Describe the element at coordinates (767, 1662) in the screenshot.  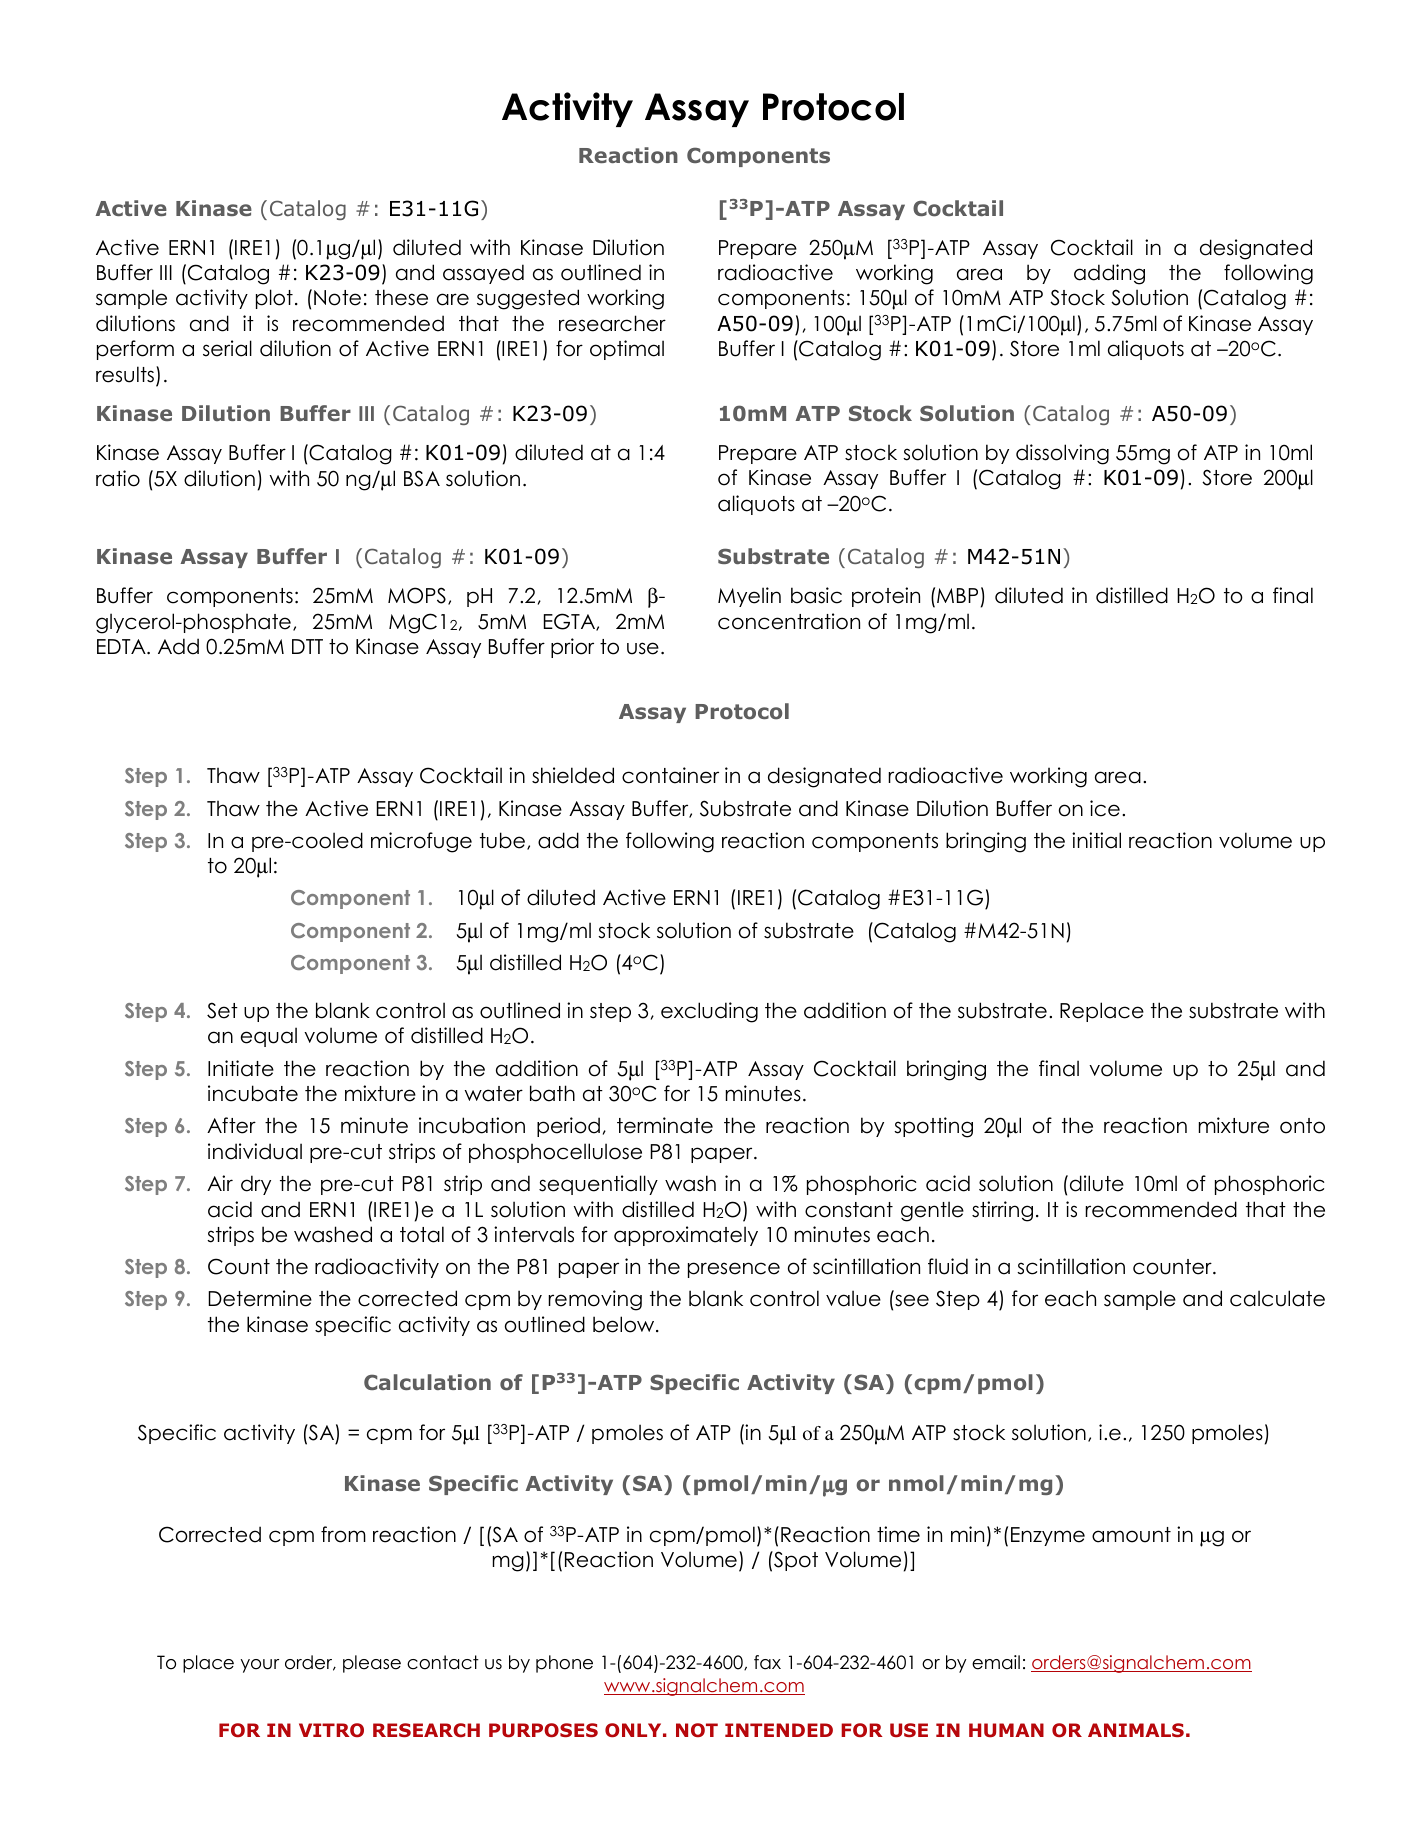
I see `fax` at that location.
